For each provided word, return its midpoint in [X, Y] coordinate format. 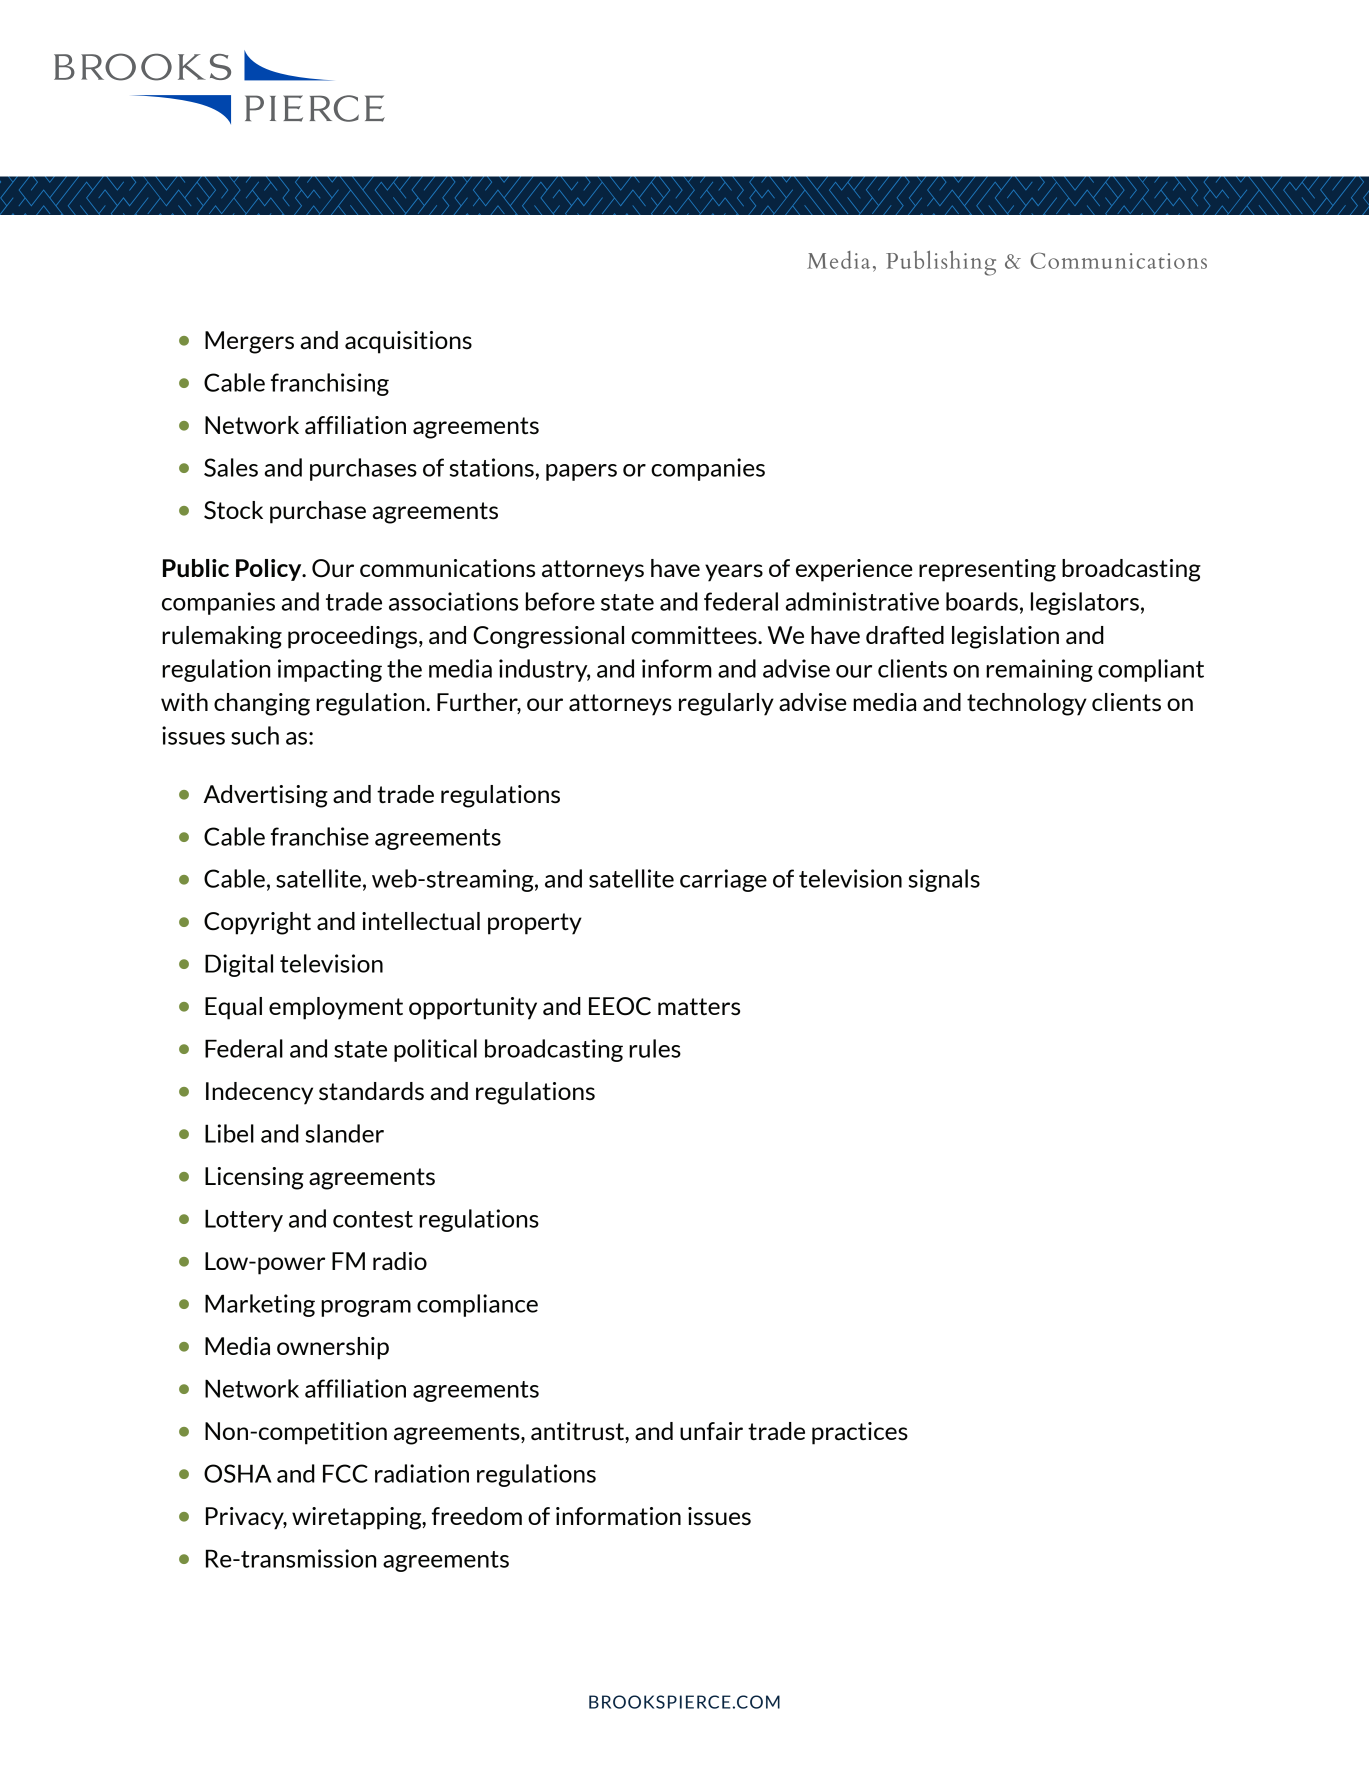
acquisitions [408, 342]
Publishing [941, 263]
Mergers [249, 342]
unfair [711, 1431]
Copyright [257, 923]
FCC [345, 1473]
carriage [723, 880]
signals [944, 880]
